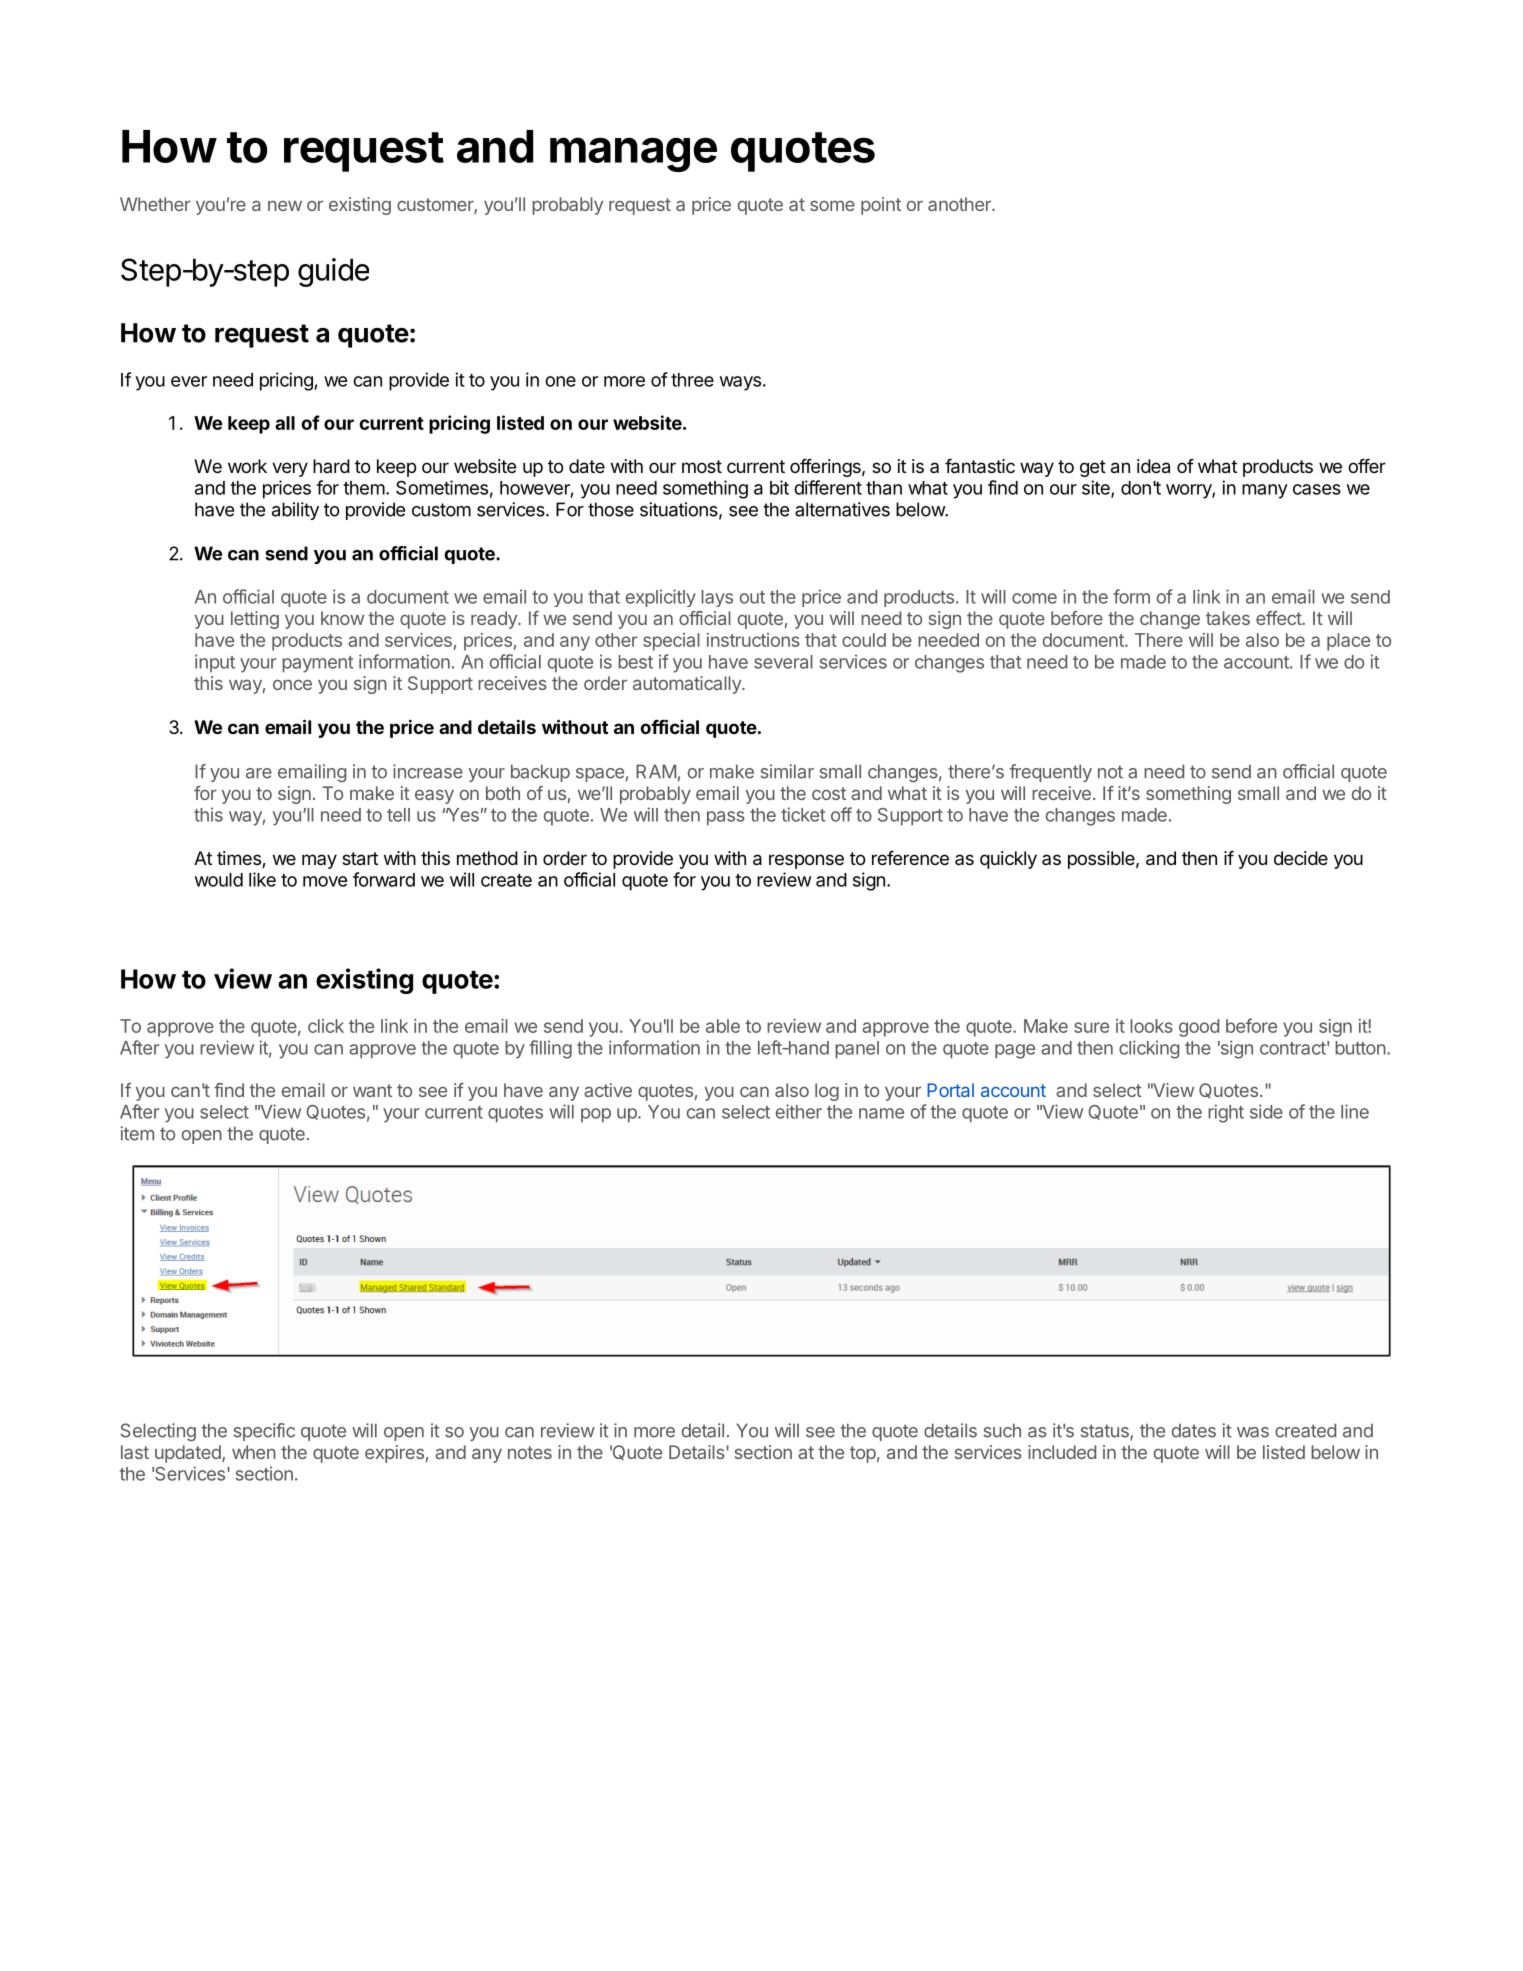 The image size is (1523, 1971). What do you see at coordinates (726, 818) in the screenshot?
I see `pass` at bounding box center [726, 818].
